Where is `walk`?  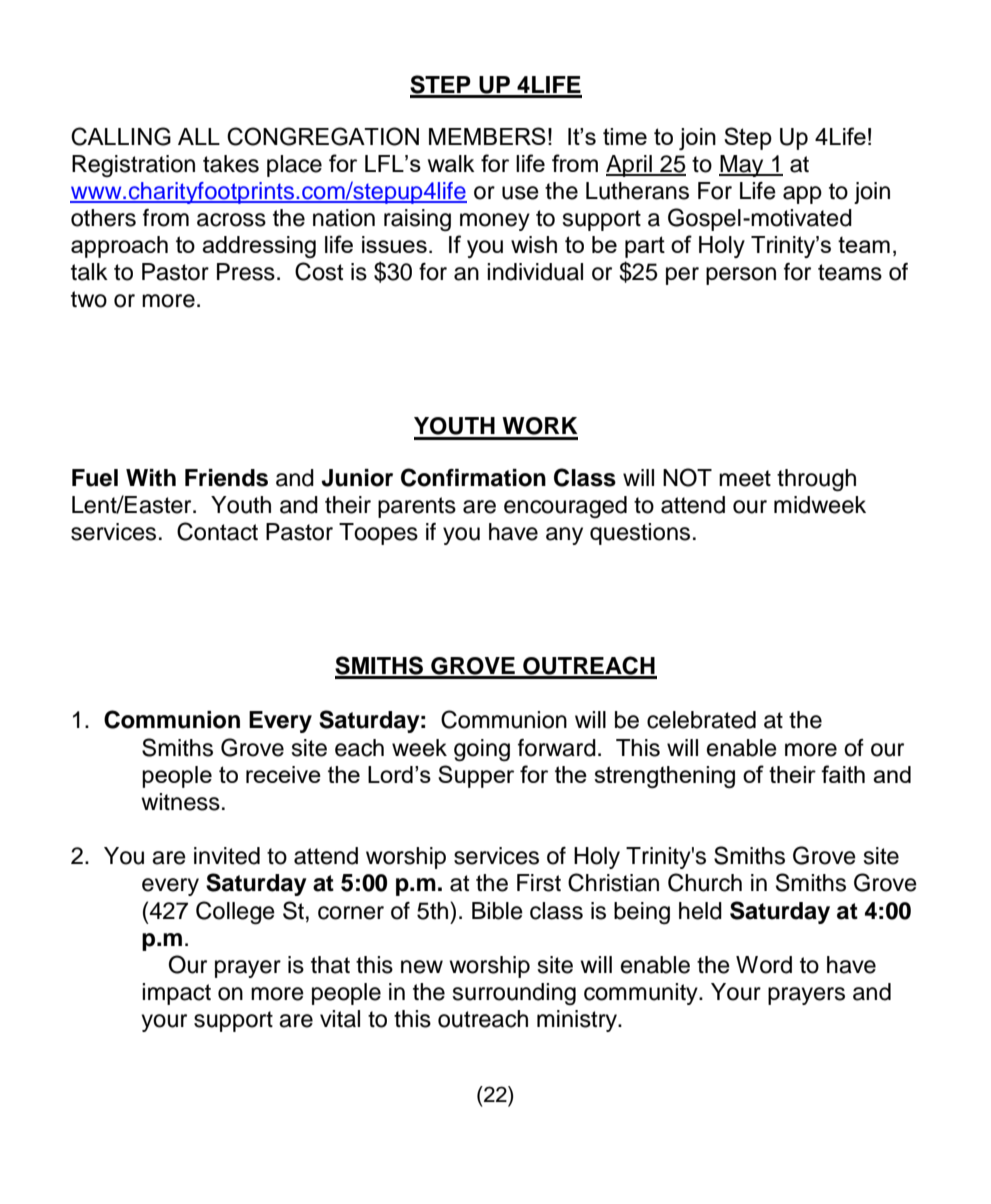 walk is located at coordinates (451, 163).
